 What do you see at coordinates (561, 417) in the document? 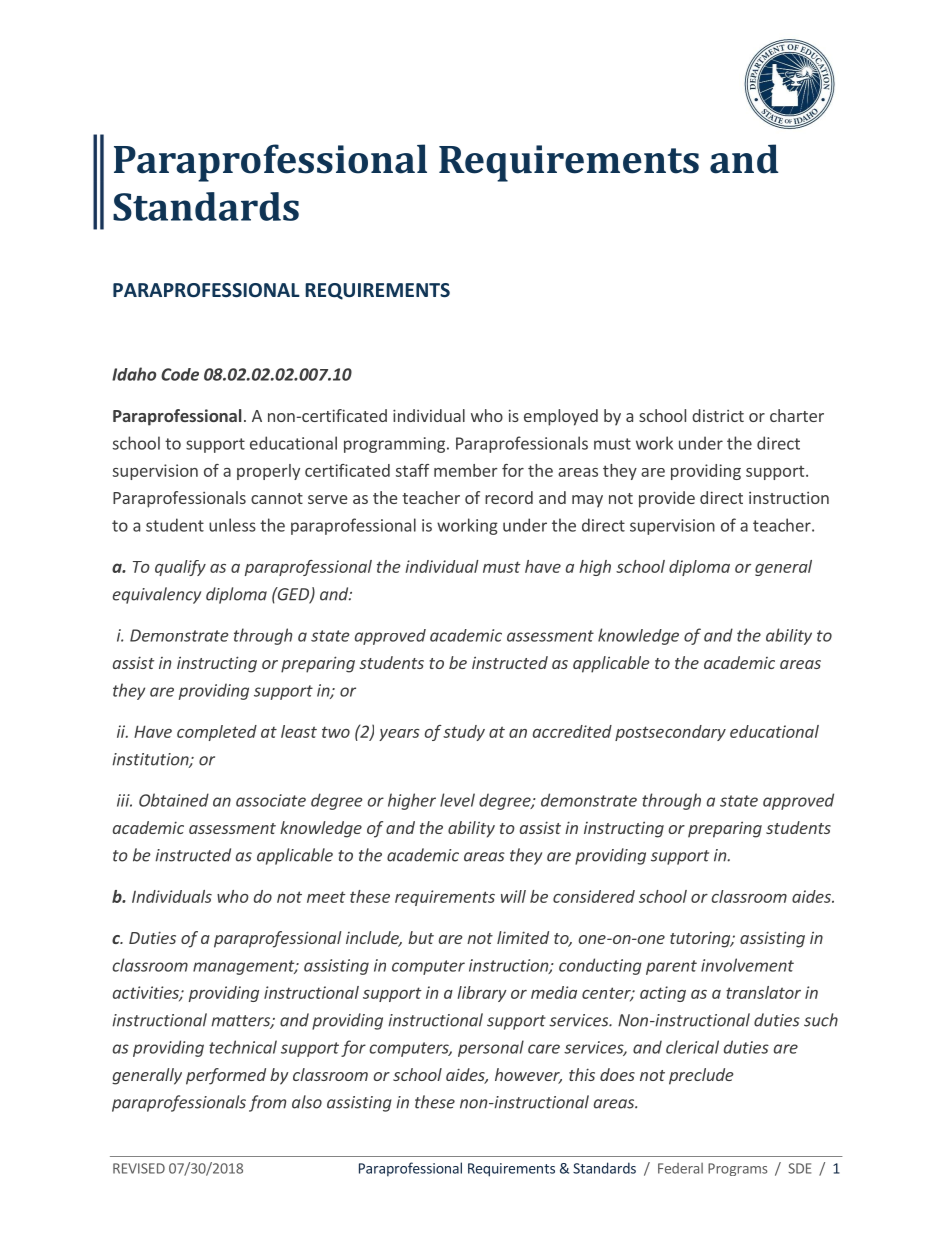
I see `employed` at bounding box center [561, 417].
